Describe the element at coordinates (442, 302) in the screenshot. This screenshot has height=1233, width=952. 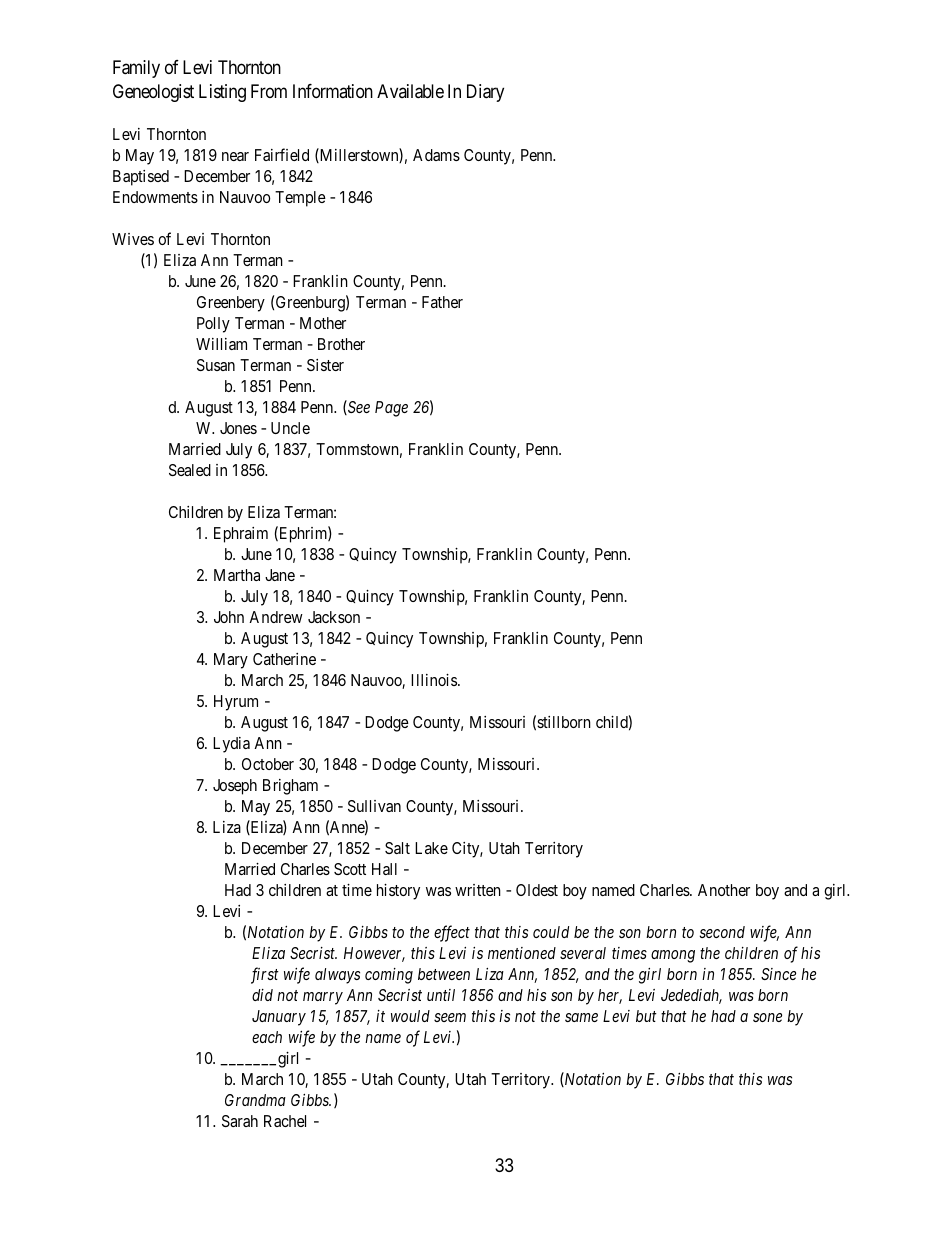
I see `Father` at that location.
